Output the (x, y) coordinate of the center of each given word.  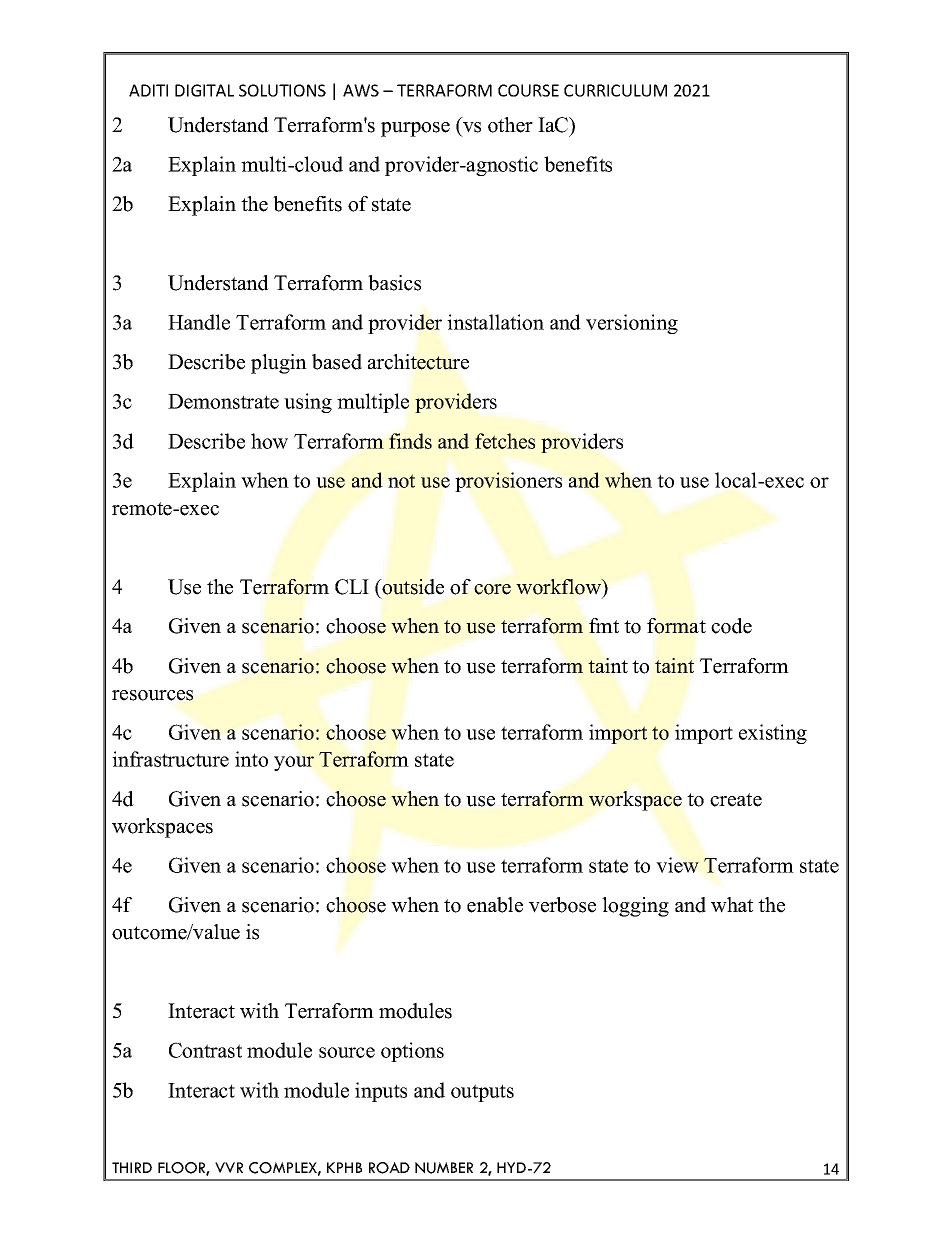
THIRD (132, 1167)
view (677, 865)
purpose (415, 129)
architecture (418, 362)
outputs (482, 1093)
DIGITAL (204, 90)
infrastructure (170, 759)
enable (495, 905)
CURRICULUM (615, 90)
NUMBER (444, 1168)
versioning (632, 324)
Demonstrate (223, 401)
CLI (352, 587)
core (492, 589)
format (676, 626)
